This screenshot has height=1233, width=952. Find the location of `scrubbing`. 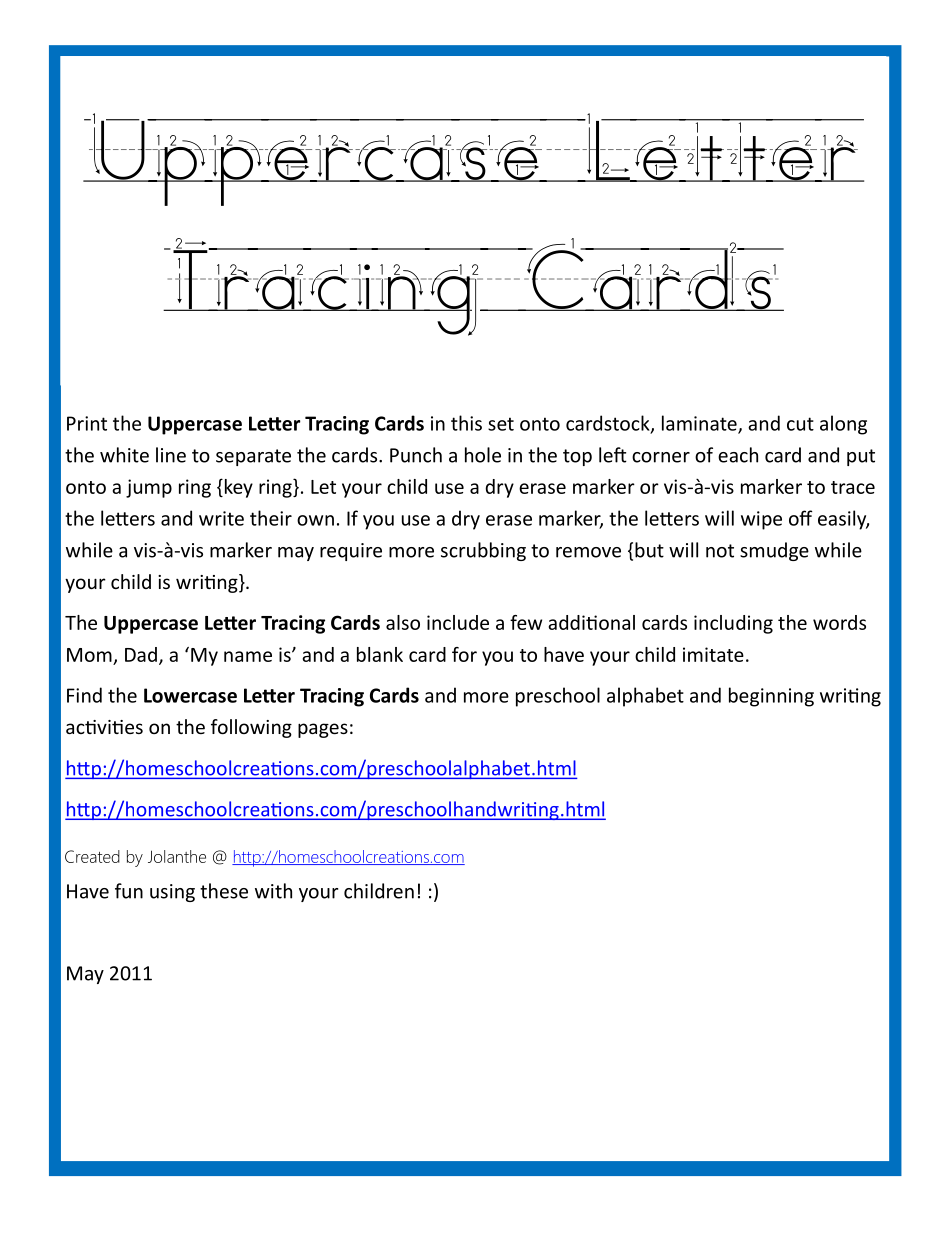

scrubbing is located at coordinates (483, 551).
